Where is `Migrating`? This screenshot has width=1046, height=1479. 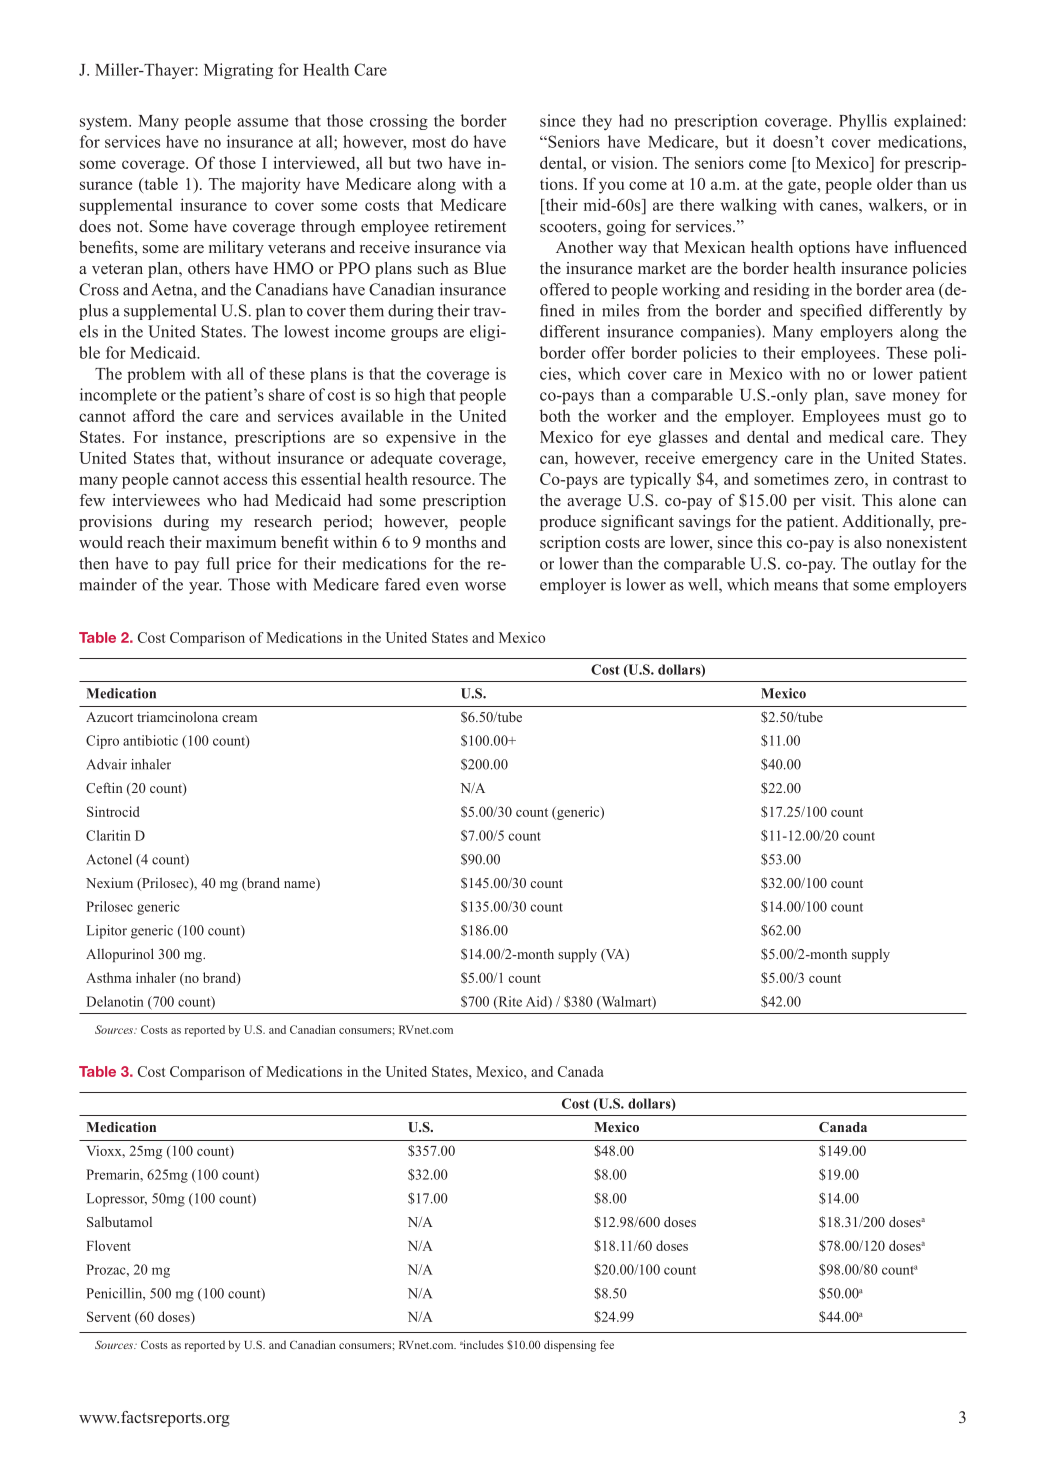
Migrating is located at coordinates (238, 71).
